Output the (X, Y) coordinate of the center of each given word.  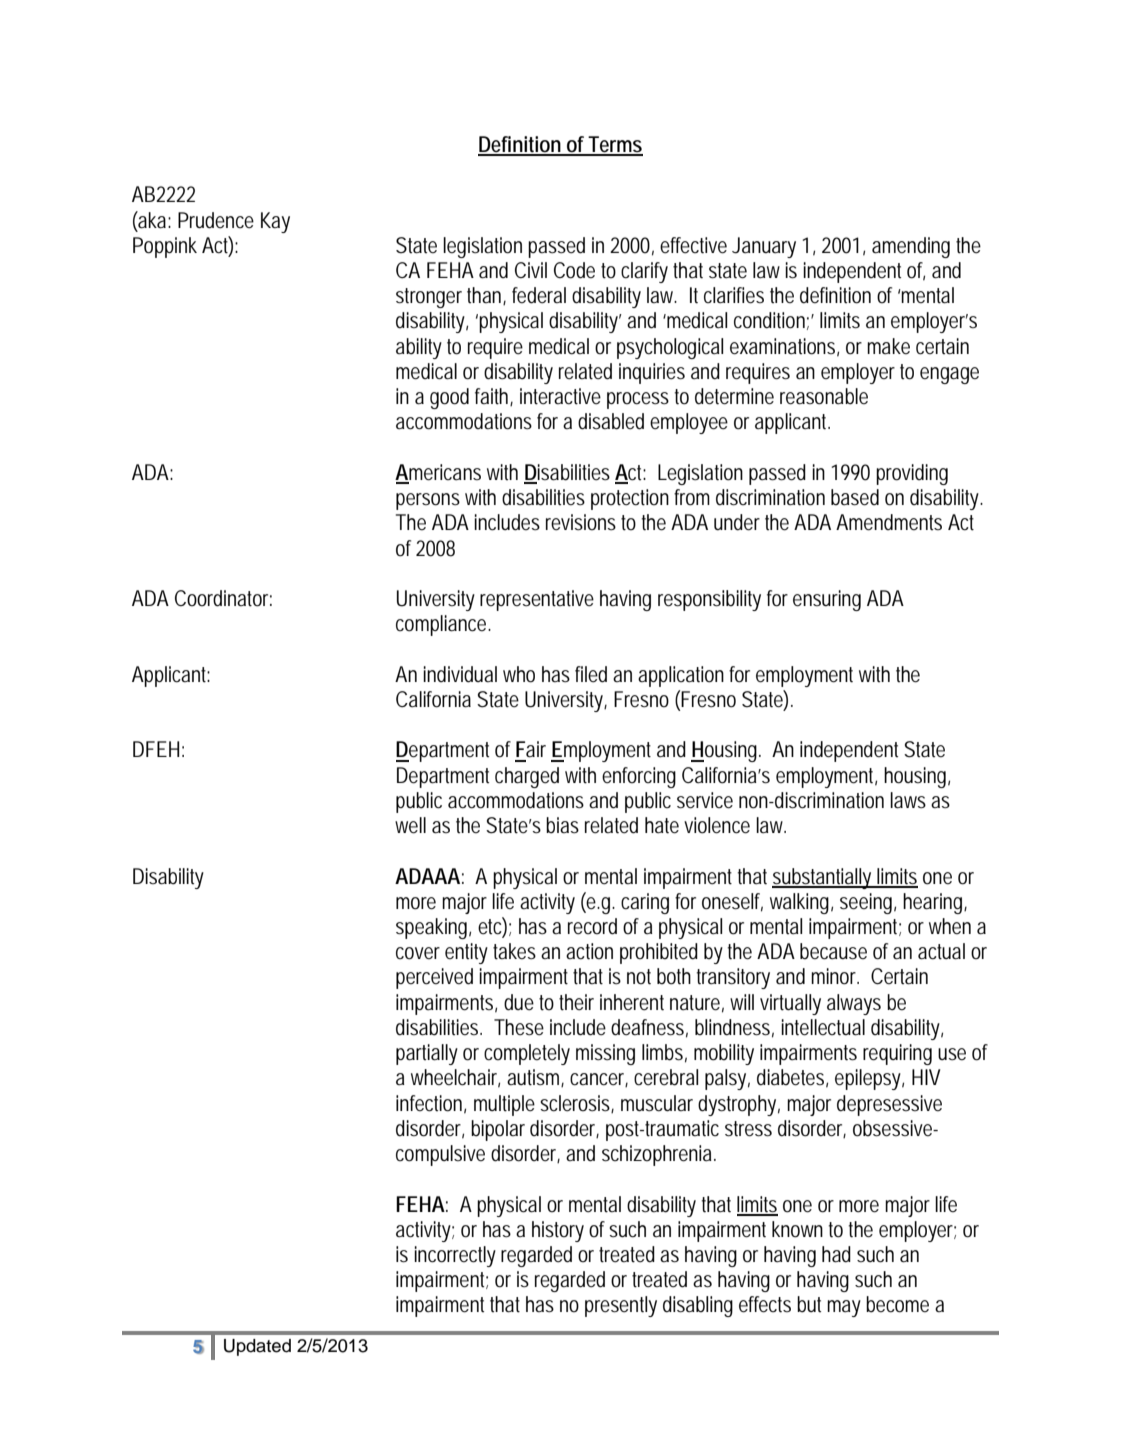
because (833, 951)
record (592, 926)
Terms (615, 145)
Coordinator (223, 598)
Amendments (889, 522)
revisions (581, 522)
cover (418, 953)
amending (911, 247)
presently (621, 1306)
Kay (275, 222)
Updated (257, 1347)
